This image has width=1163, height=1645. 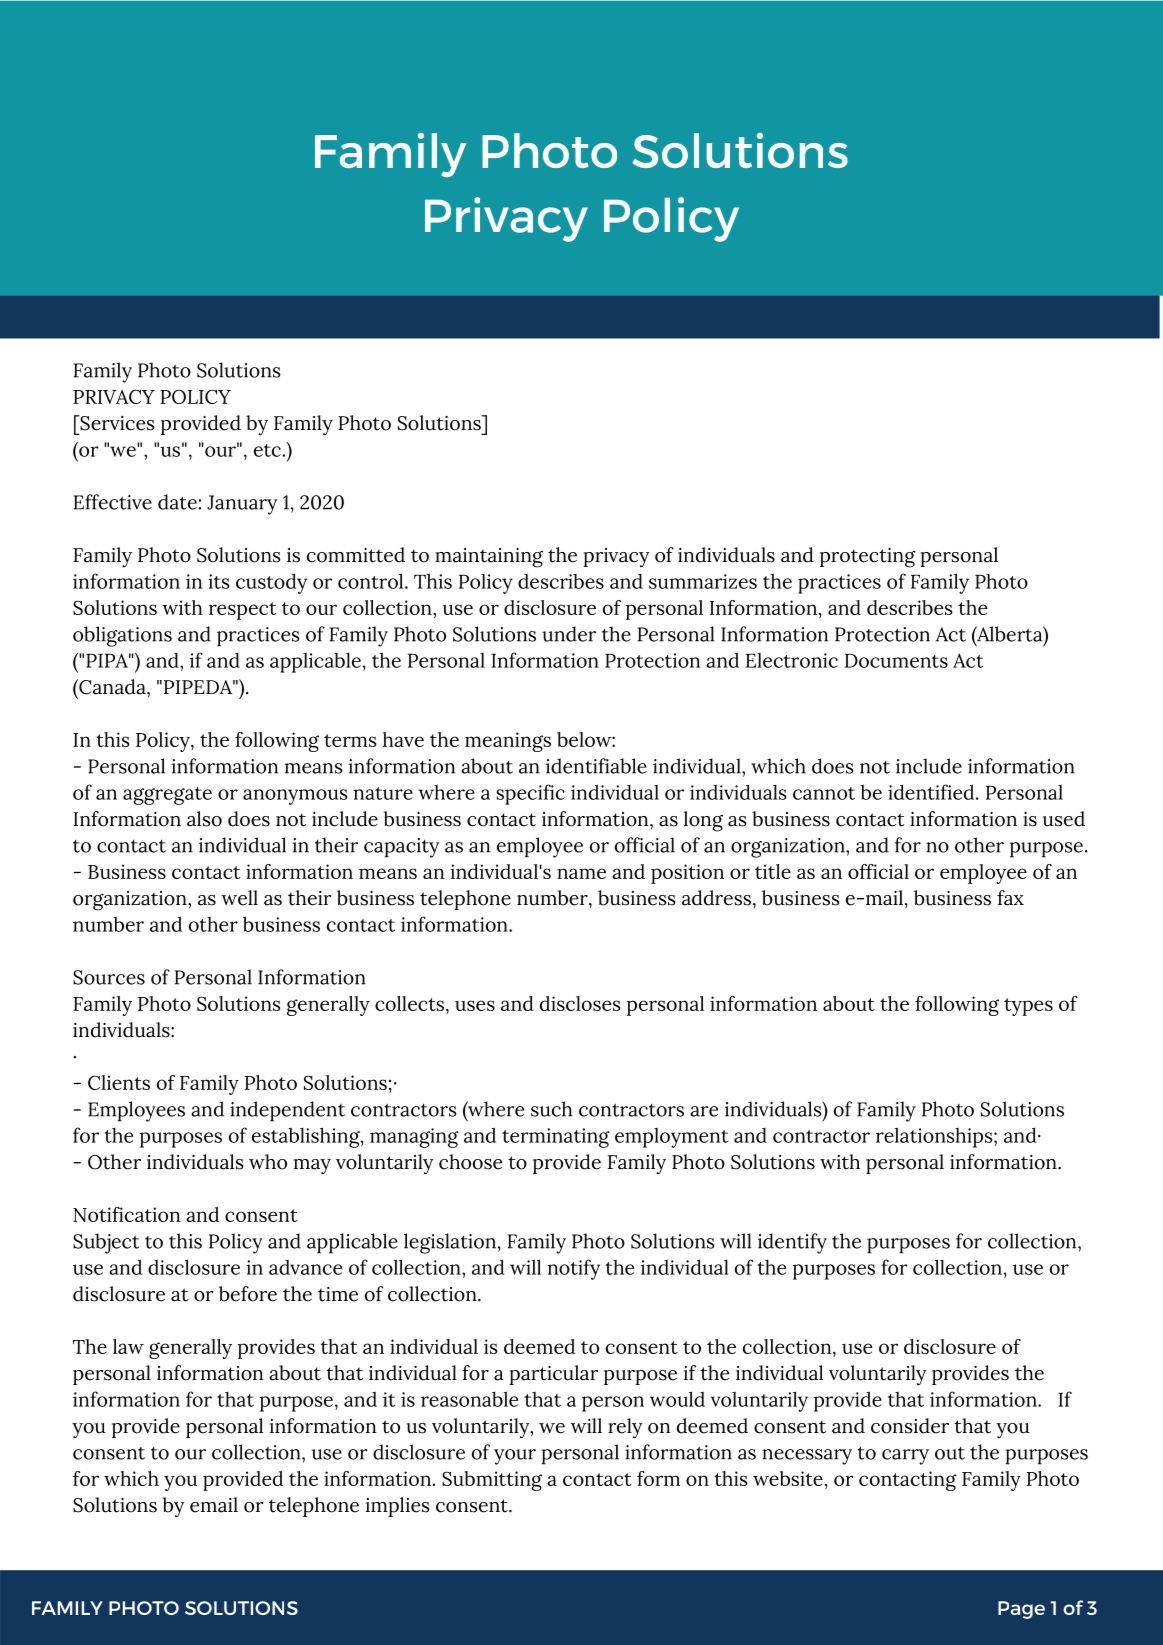 I want to click on identified, so click(x=932, y=792).
